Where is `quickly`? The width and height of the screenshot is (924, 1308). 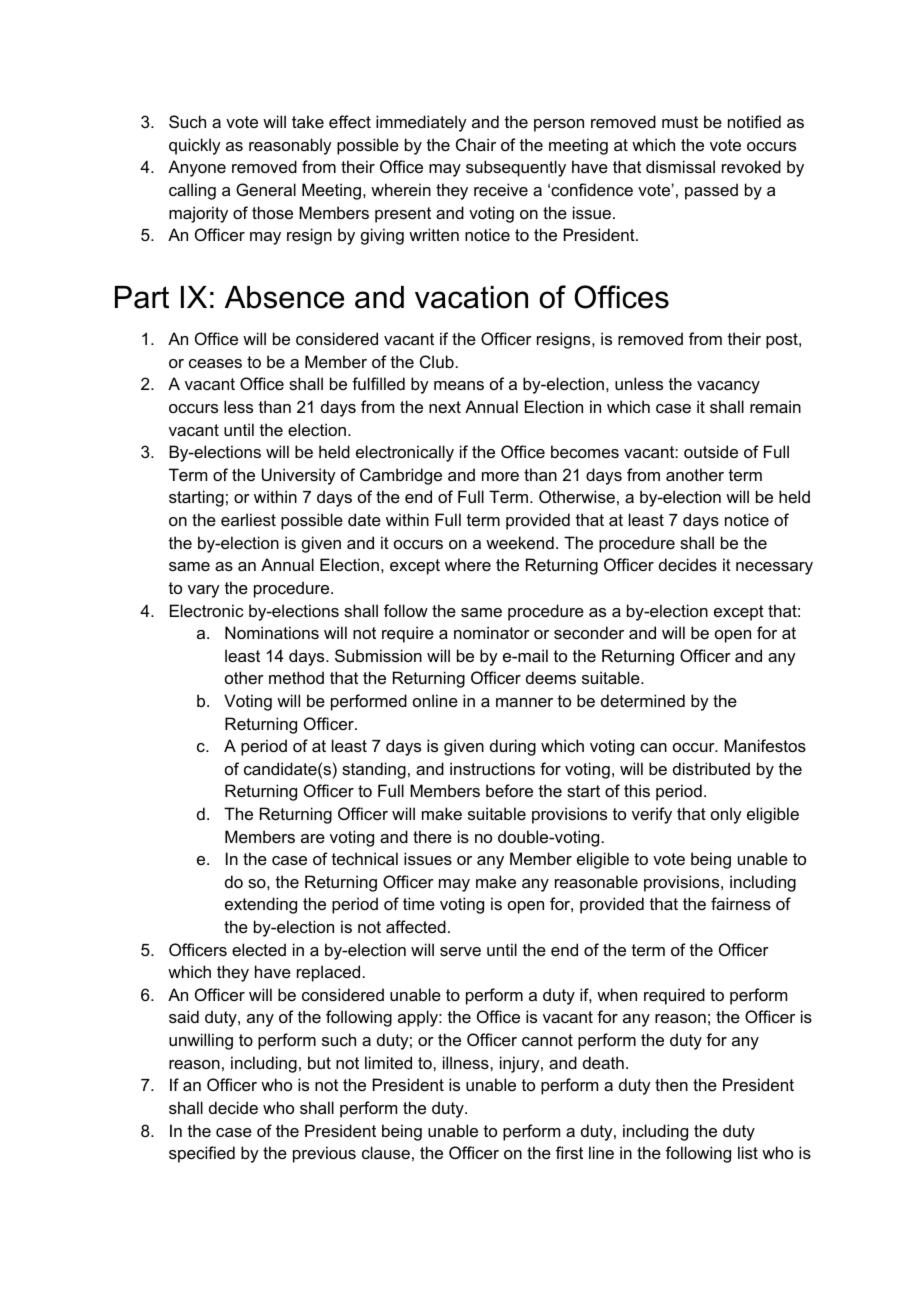 quickly is located at coordinates (195, 146).
